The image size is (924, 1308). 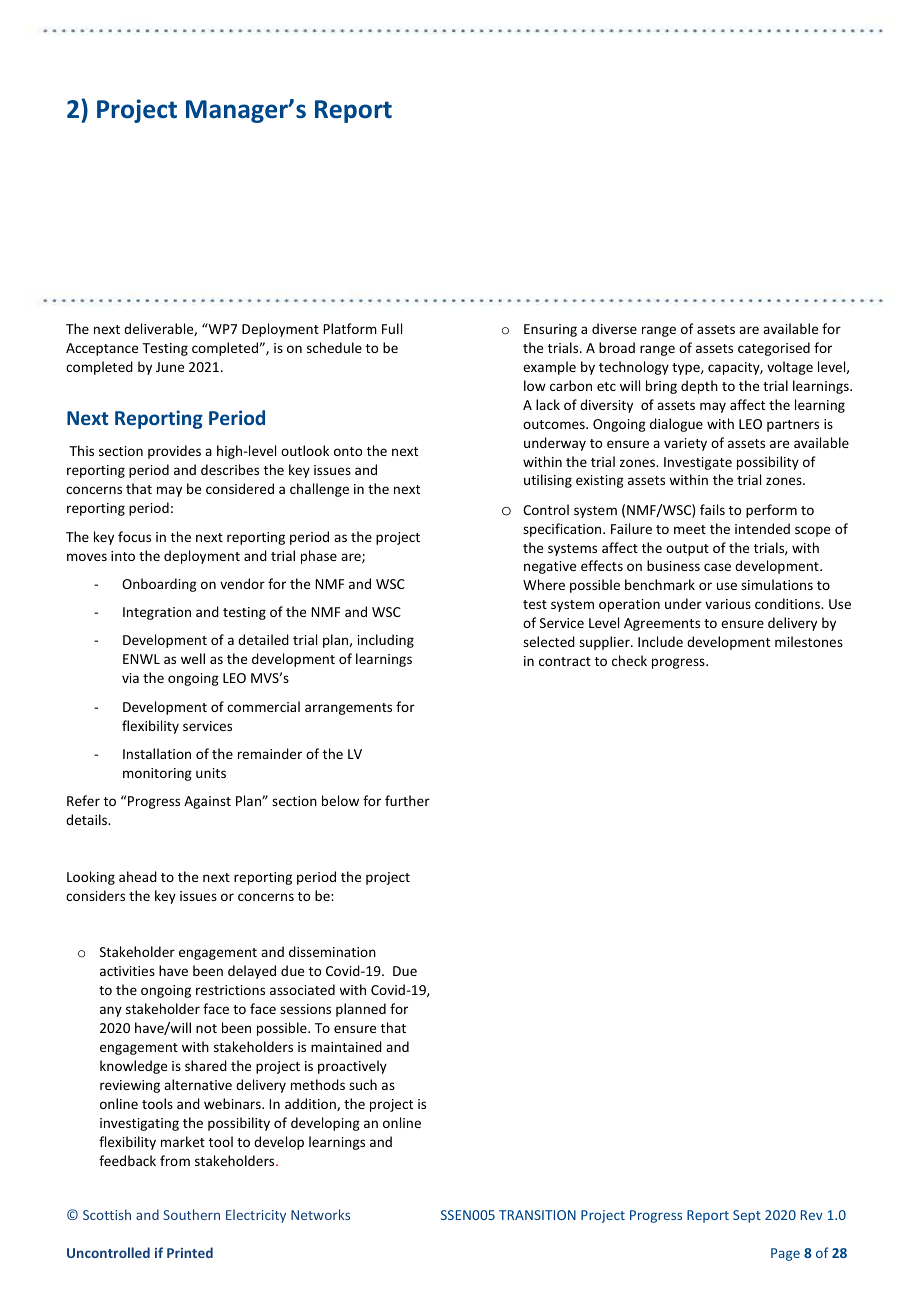 What do you see at coordinates (346, 1046) in the page?
I see `maintained` at bounding box center [346, 1046].
